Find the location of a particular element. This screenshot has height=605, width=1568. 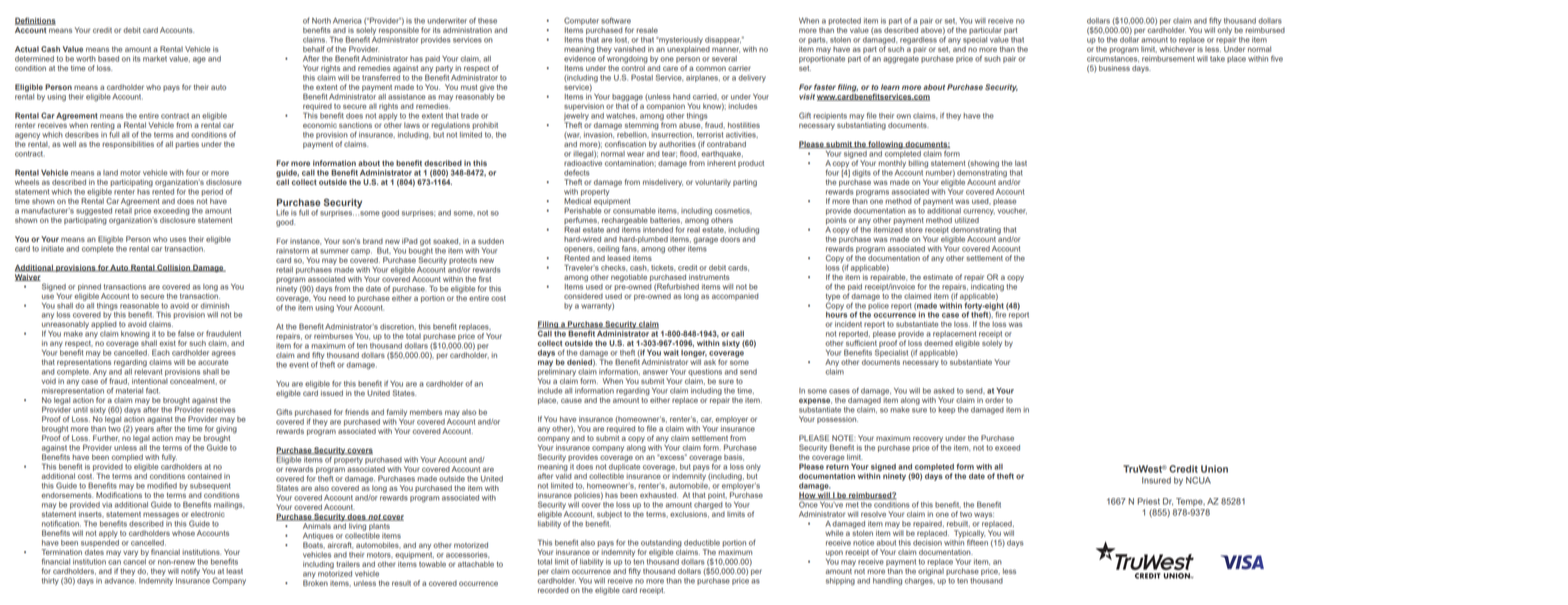

lost is located at coordinates (622, 40).
